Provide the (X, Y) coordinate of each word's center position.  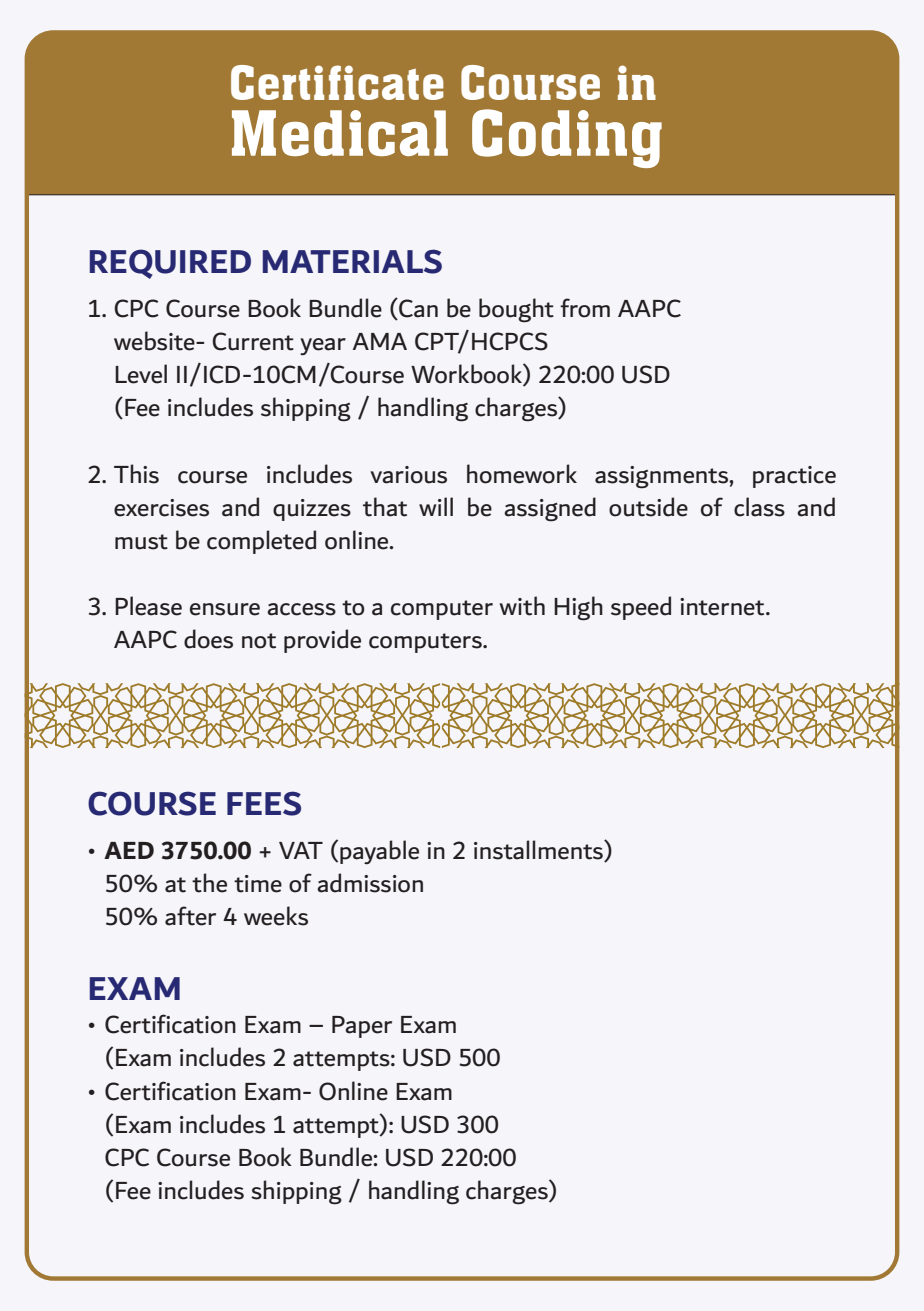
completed (261, 542)
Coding (567, 138)
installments (539, 851)
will (436, 506)
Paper (362, 1027)
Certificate (337, 82)
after (190, 916)
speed (641, 608)
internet (723, 607)
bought (516, 310)
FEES (264, 803)
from (585, 308)
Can (417, 309)
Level (141, 374)
